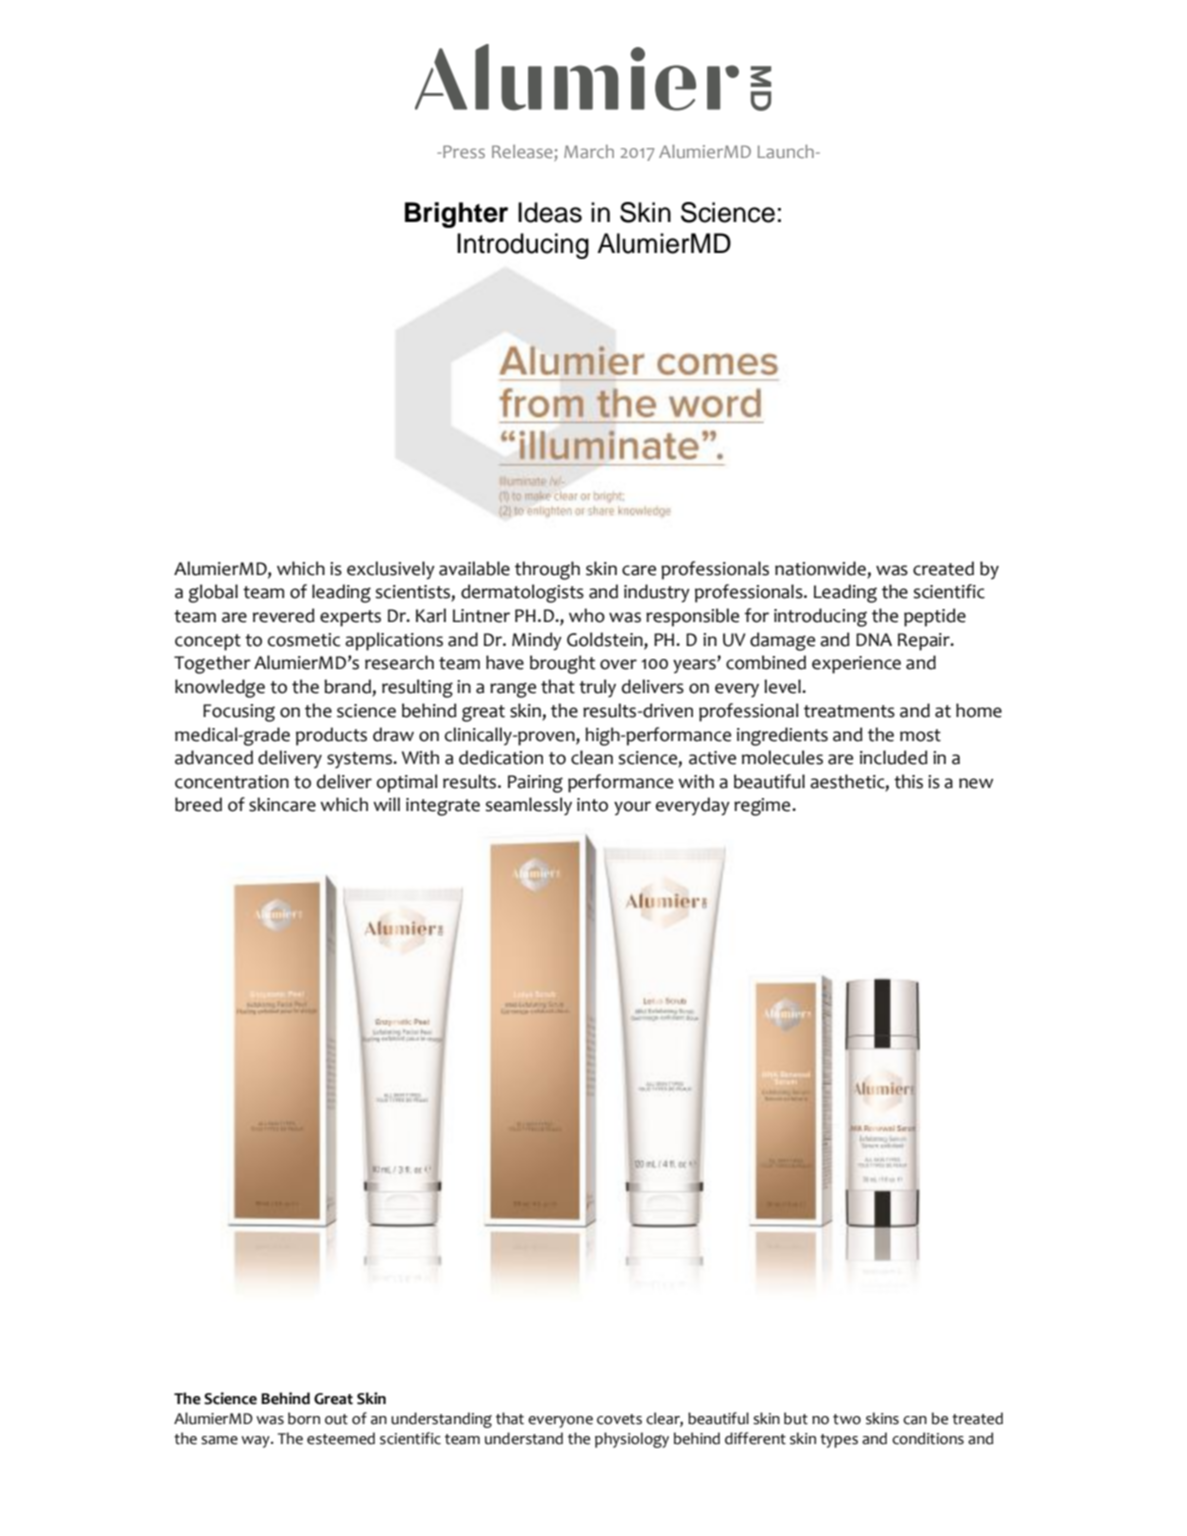 This page has width=1187, height=1536. I want to click on experience, so click(856, 665).
